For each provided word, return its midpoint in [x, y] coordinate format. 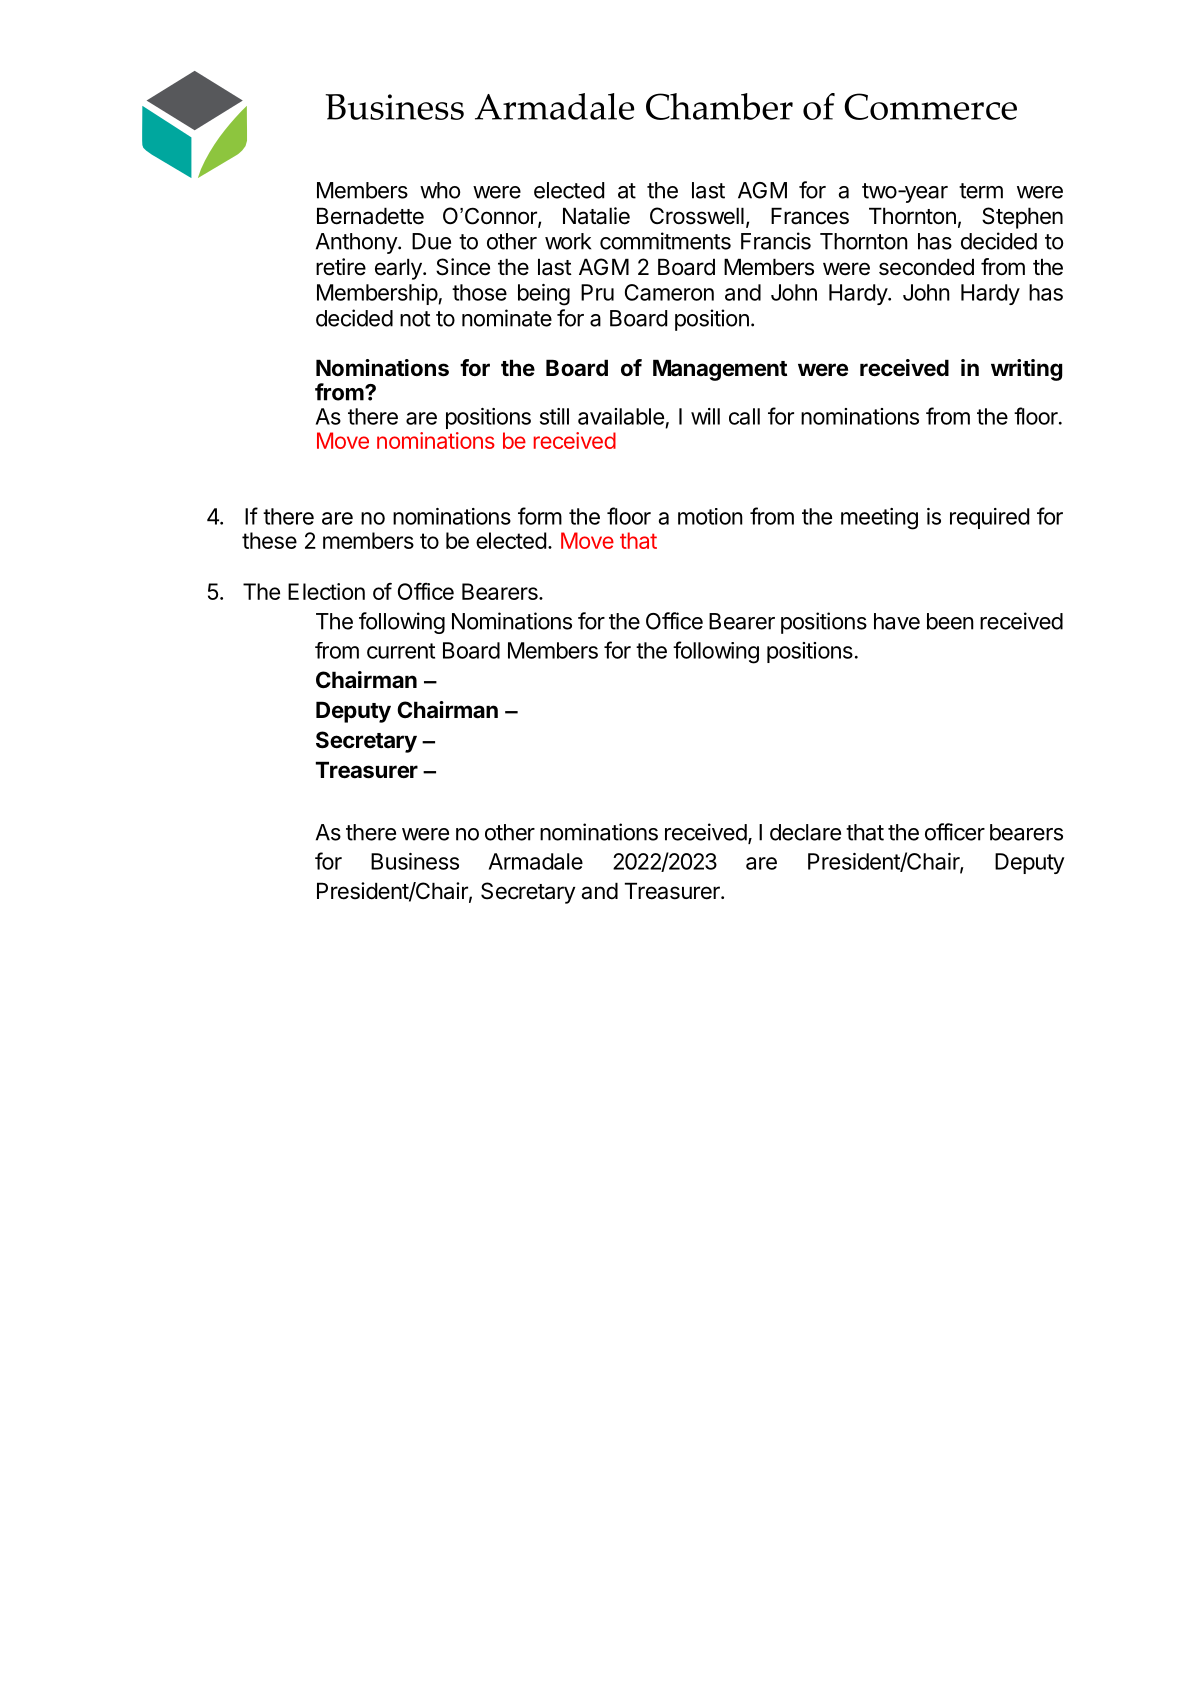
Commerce [930, 106]
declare [805, 832]
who [440, 190]
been [950, 621]
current [401, 651]
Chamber [719, 106]
